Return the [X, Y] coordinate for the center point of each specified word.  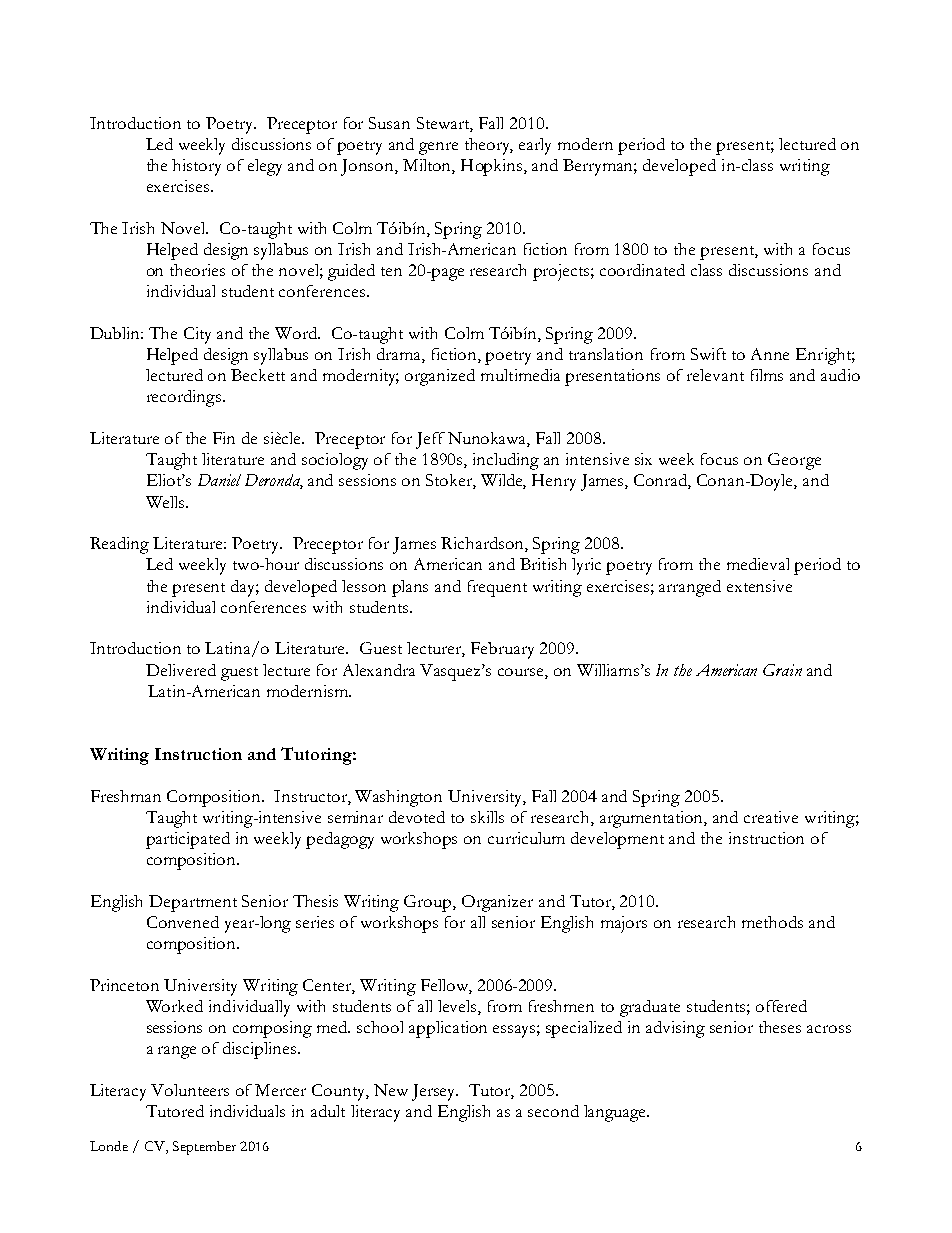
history [196, 167]
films [767, 375]
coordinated [642, 270]
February [502, 650]
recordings [184, 398]
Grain [782, 670]
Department [193, 903]
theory [489, 146]
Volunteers [190, 1090]
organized [440, 377]
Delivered [181, 670]
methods [772, 922]
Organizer [497, 903]
